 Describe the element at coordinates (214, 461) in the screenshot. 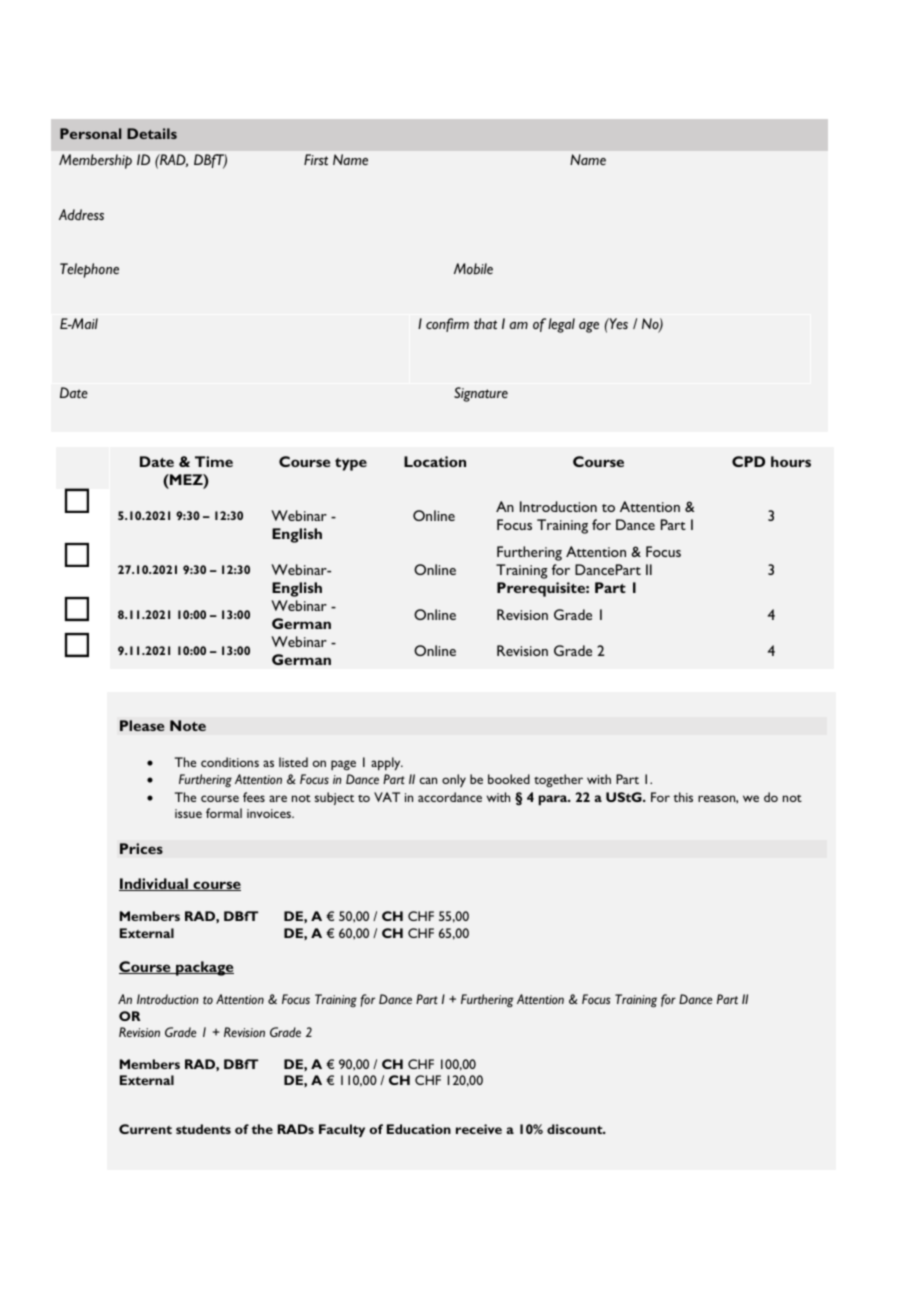

I see `Time` at that location.
